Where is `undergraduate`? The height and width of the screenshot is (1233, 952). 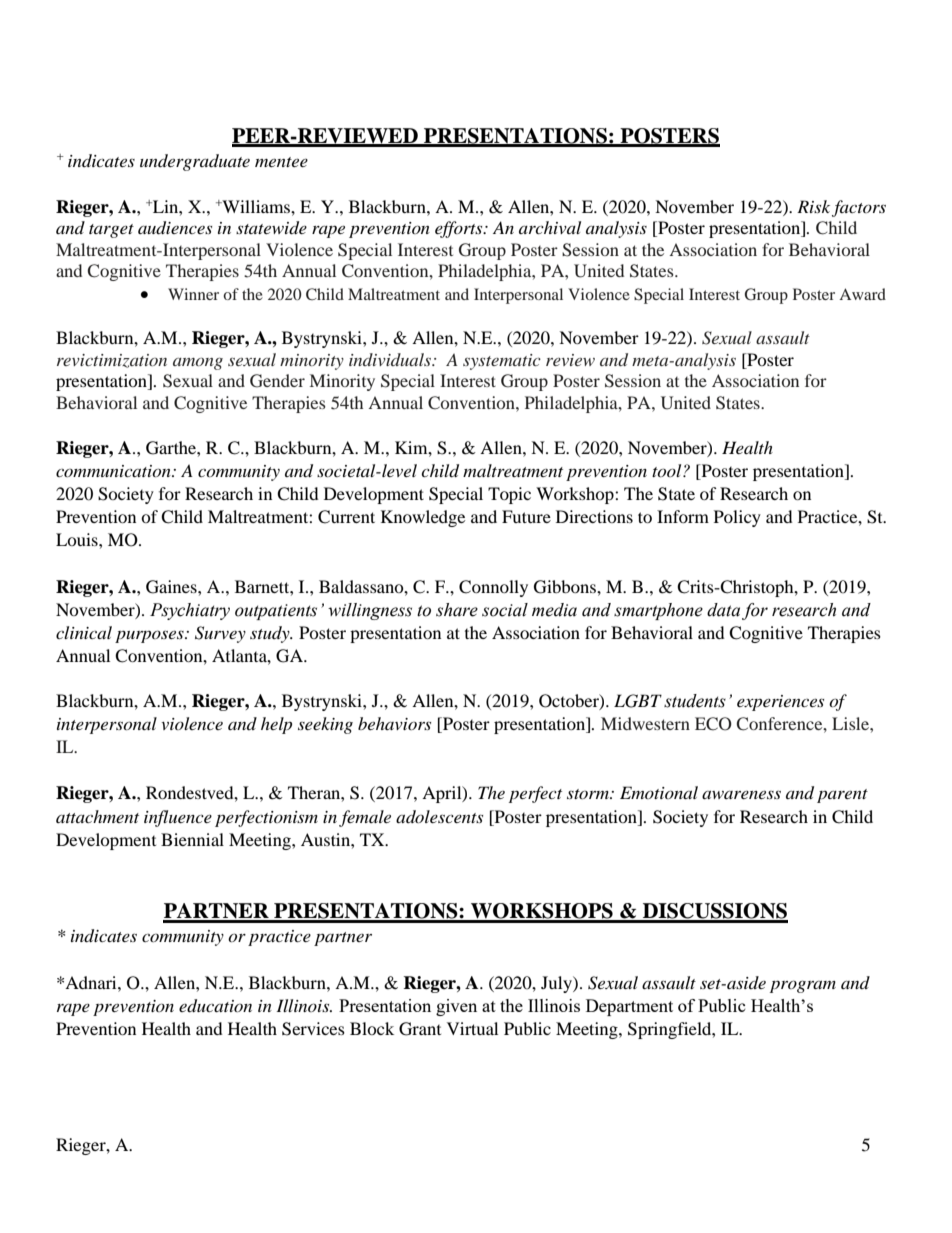
undergraduate is located at coordinates (195, 162).
